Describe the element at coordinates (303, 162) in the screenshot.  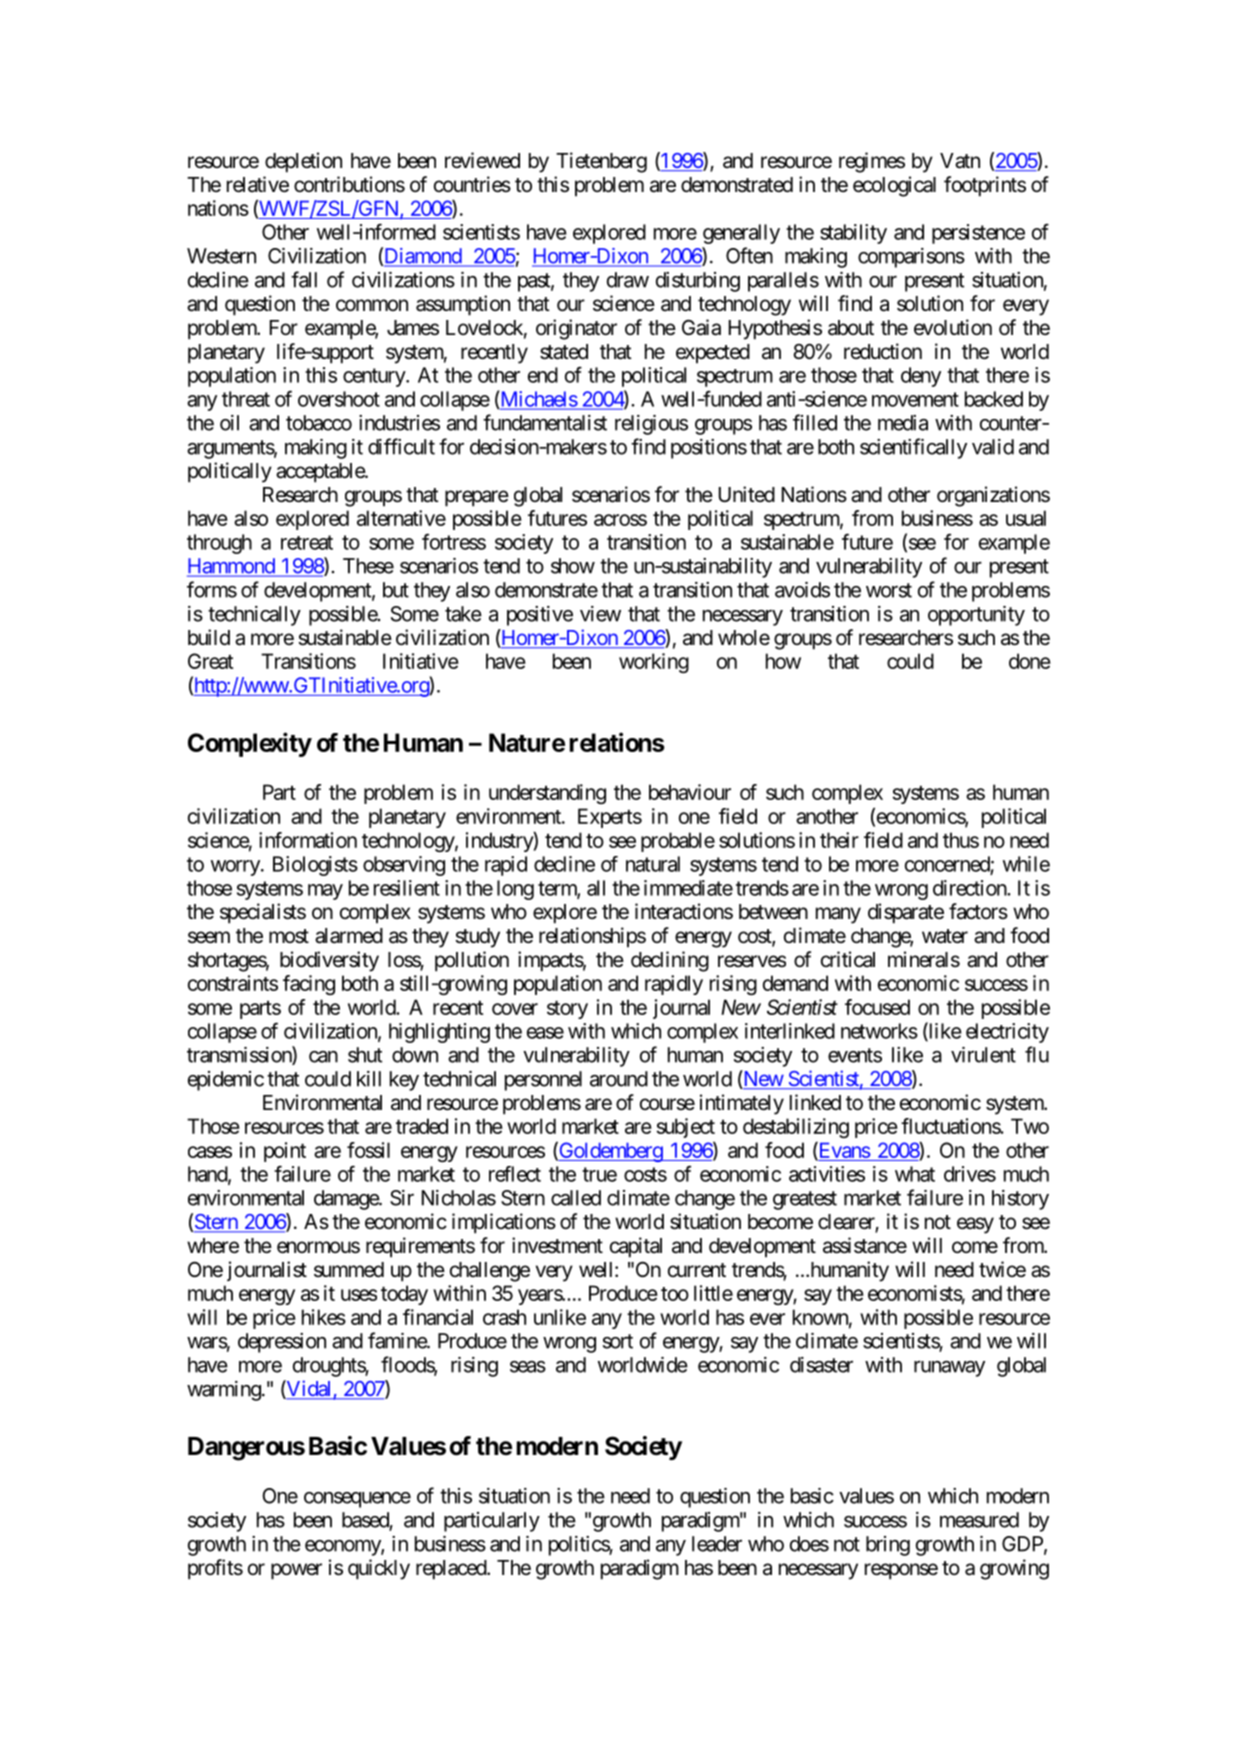
I see `depletion` at that location.
